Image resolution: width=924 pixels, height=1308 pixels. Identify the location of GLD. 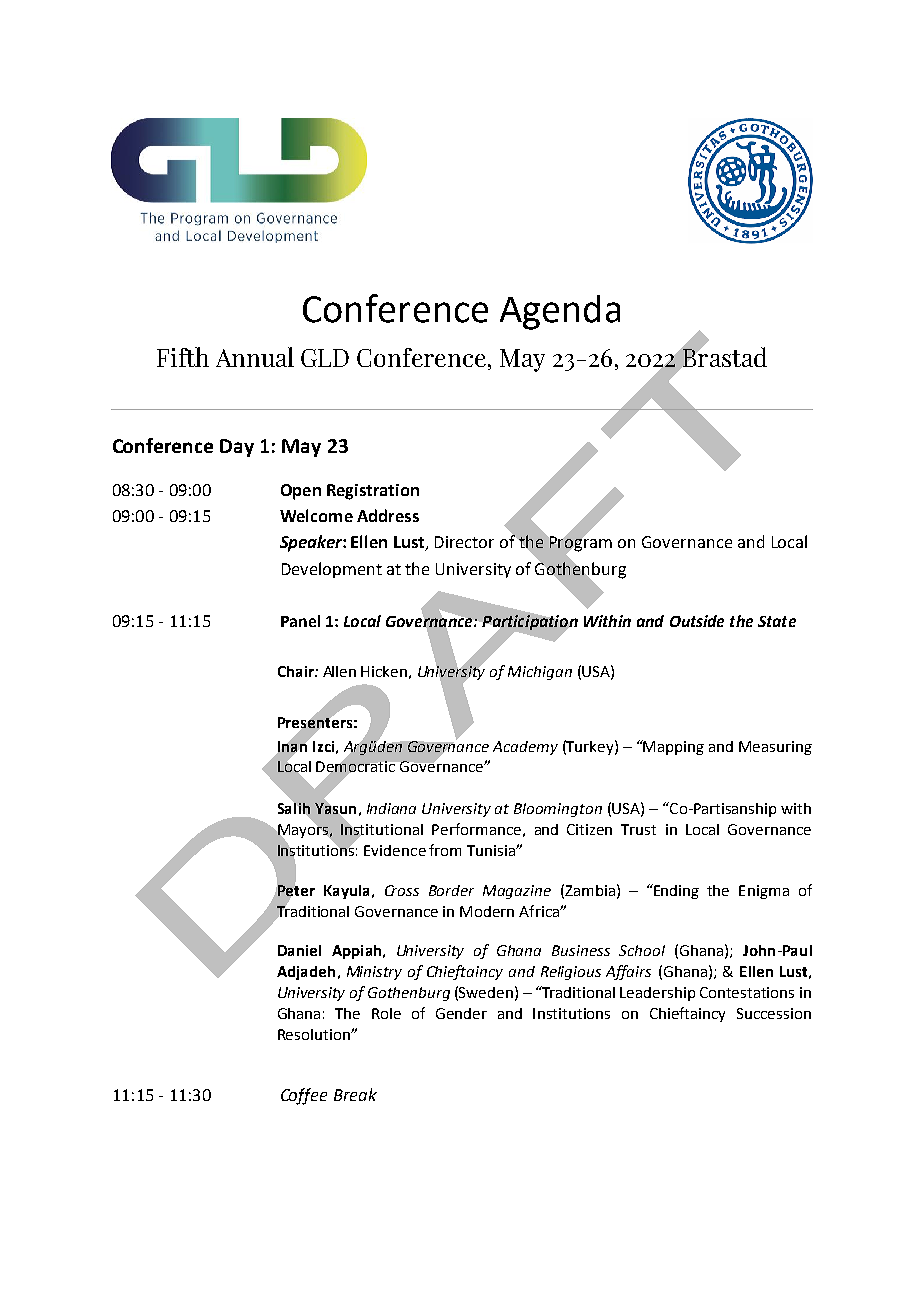
(325, 358).
